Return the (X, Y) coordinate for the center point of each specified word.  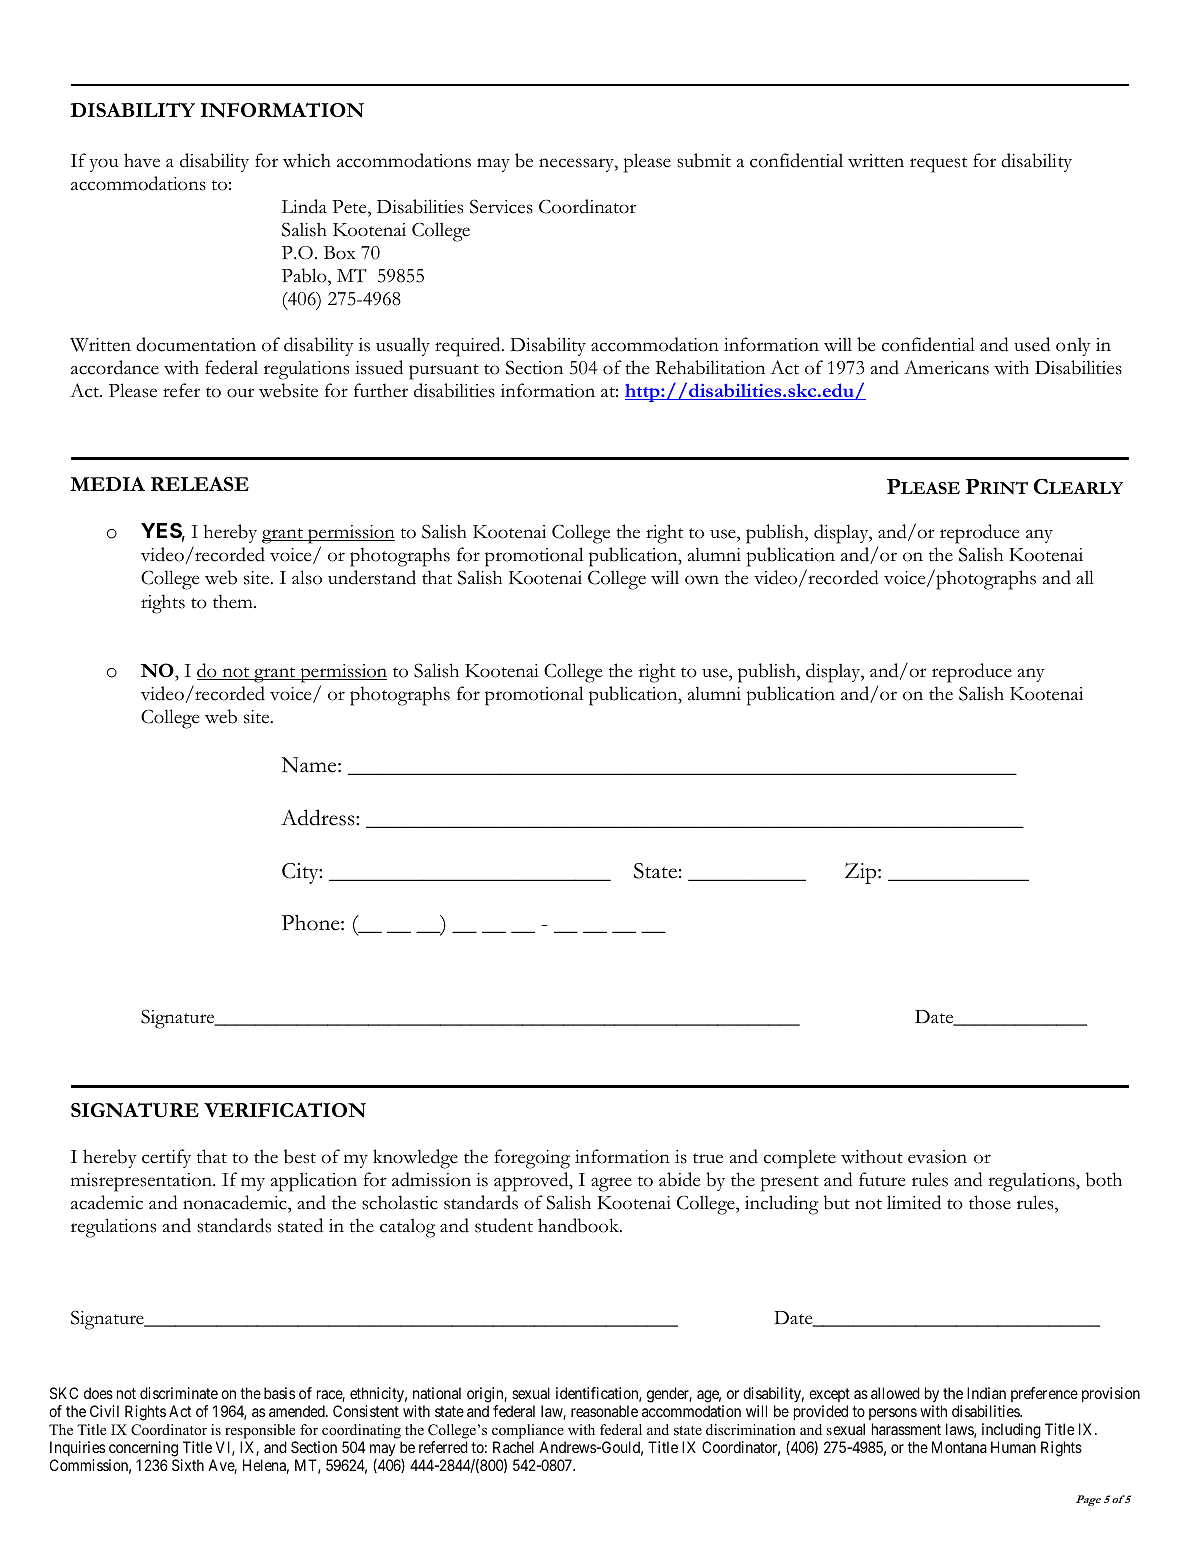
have (142, 160)
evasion (937, 1157)
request (938, 165)
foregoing (532, 1159)
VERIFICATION (285, 1110)
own (702, 580)
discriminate (179, 1393)
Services (501, 206)
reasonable (604, 1411)
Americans (946, 367)
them (234, 601)
